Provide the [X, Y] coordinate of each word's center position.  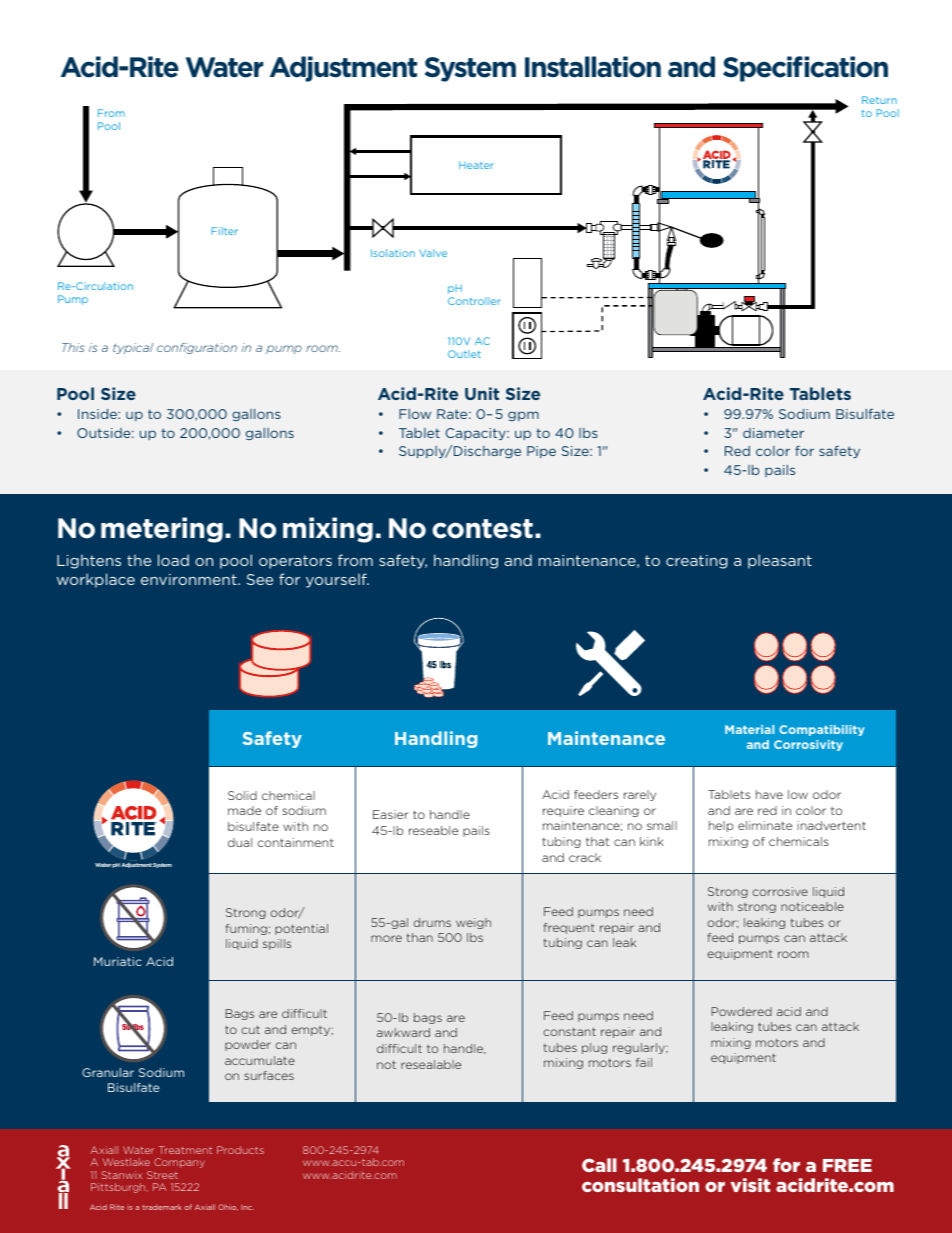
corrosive [780, 891]
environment [190, 579]
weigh [473, 923]
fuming [246, 929]
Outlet [464, 354]
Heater [476, 165]
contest [482, 529]
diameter [773, 433]
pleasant [780, 561]
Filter [224, 231]
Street [162, 1175]
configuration [197, 348]
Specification [805, 69]
